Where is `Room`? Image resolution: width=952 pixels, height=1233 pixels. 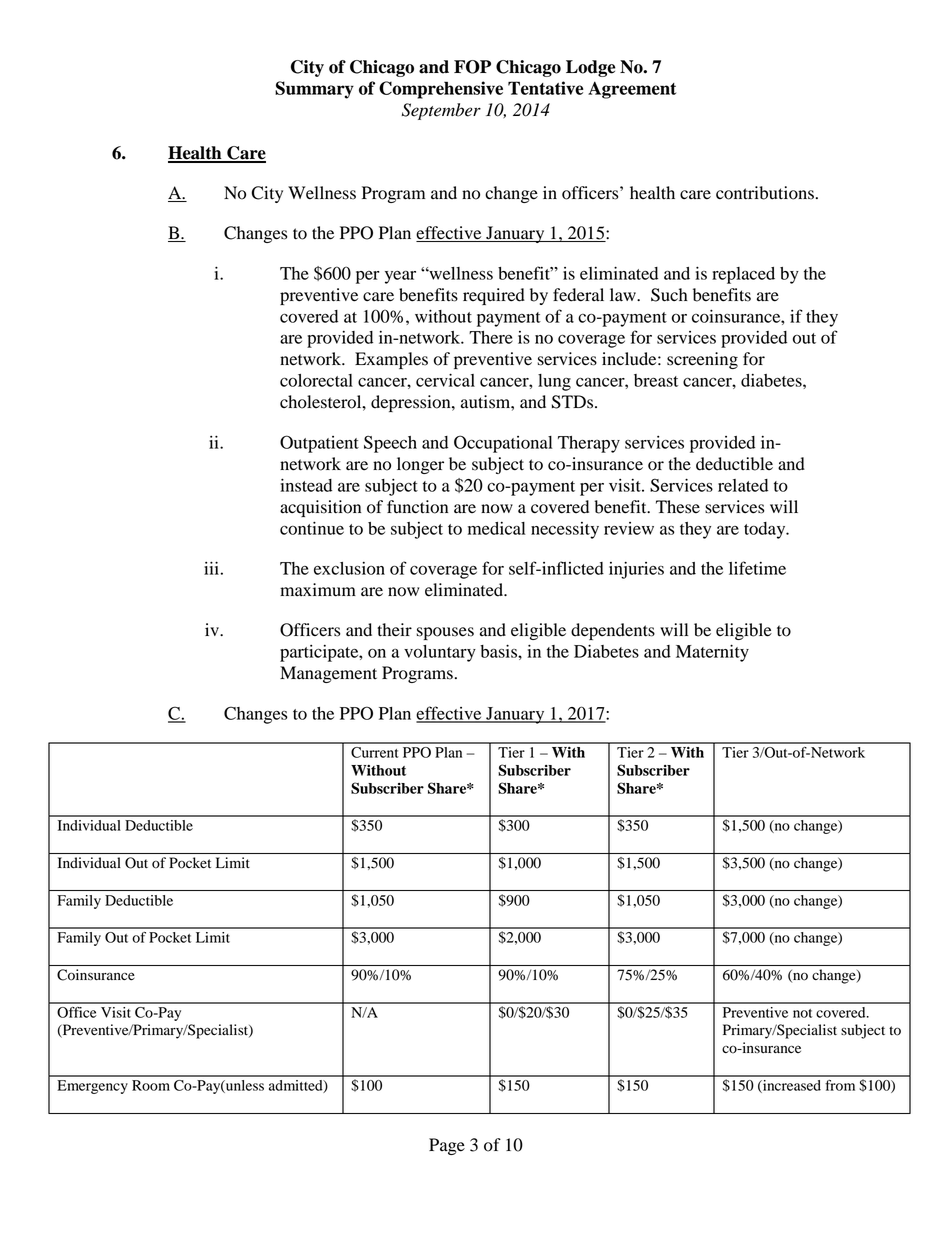
Room is located at coordinates (151, 1085).
